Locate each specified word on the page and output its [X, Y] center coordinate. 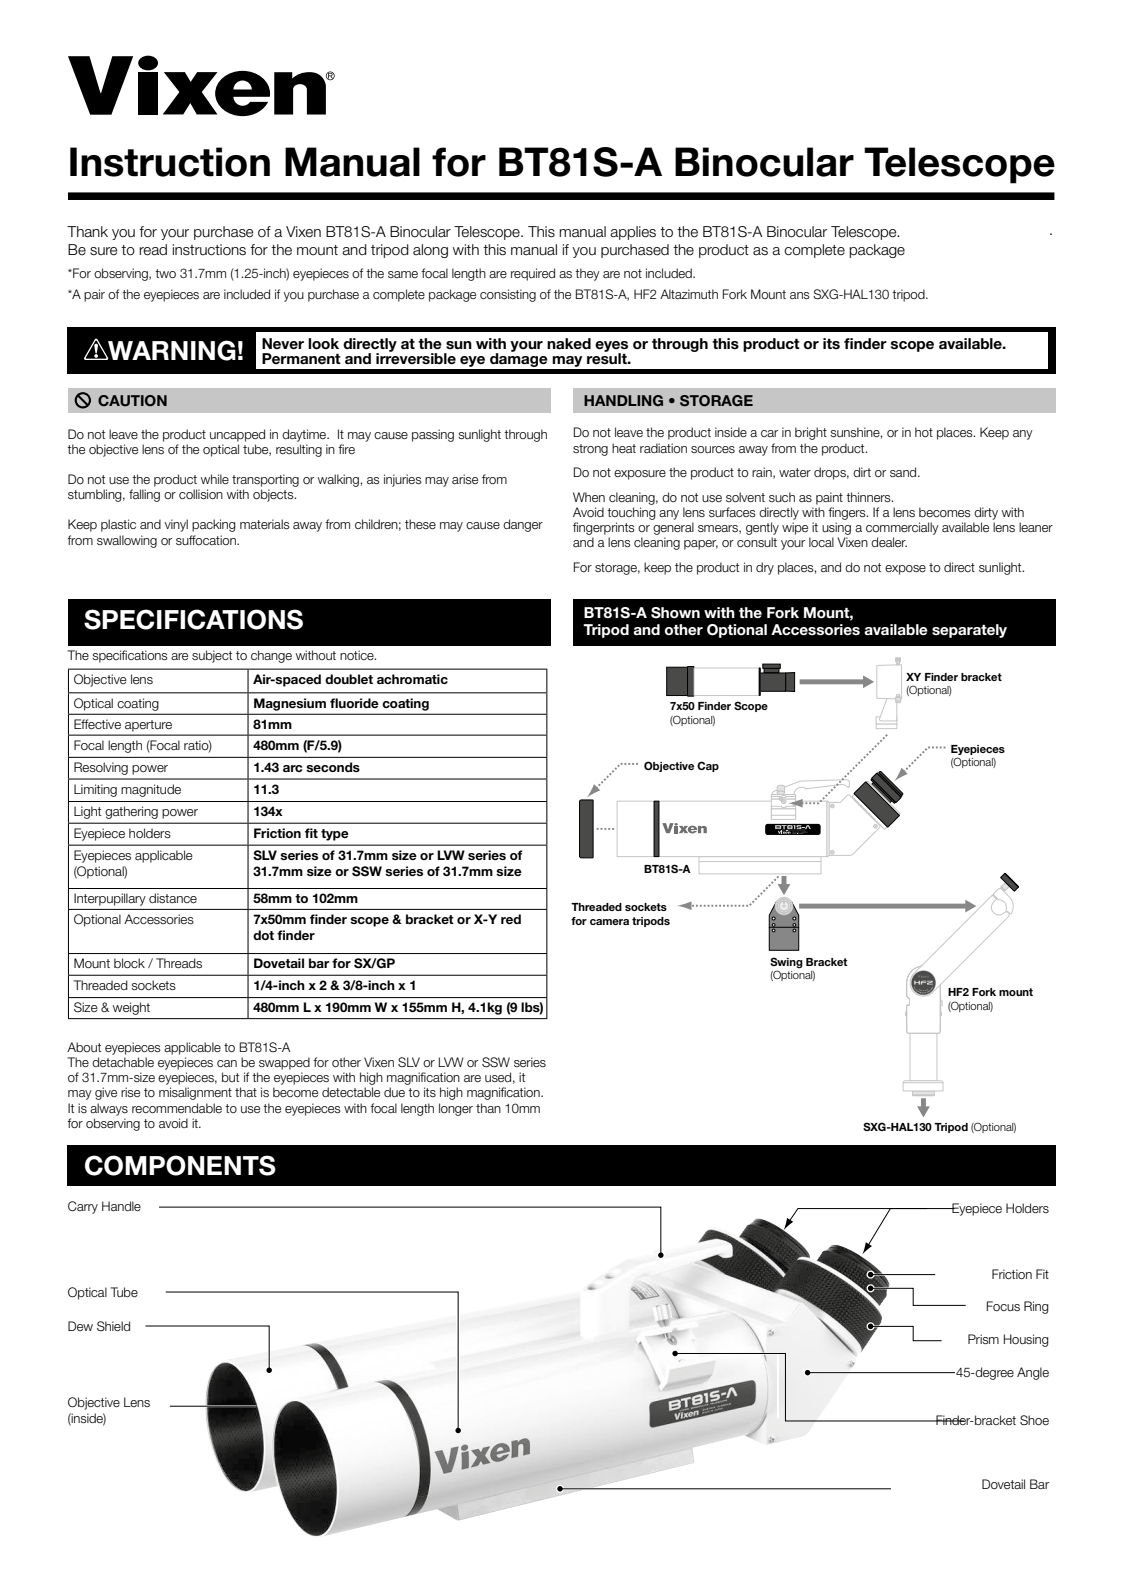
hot [924, 432]
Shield [113, 1326]
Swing [786, 963]
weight [131, 1009]
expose [905, 570]
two [165, 273]
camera [609, 922]
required [533, 274]
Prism [983, 1339]
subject [212, 656]
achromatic [412, 679]
